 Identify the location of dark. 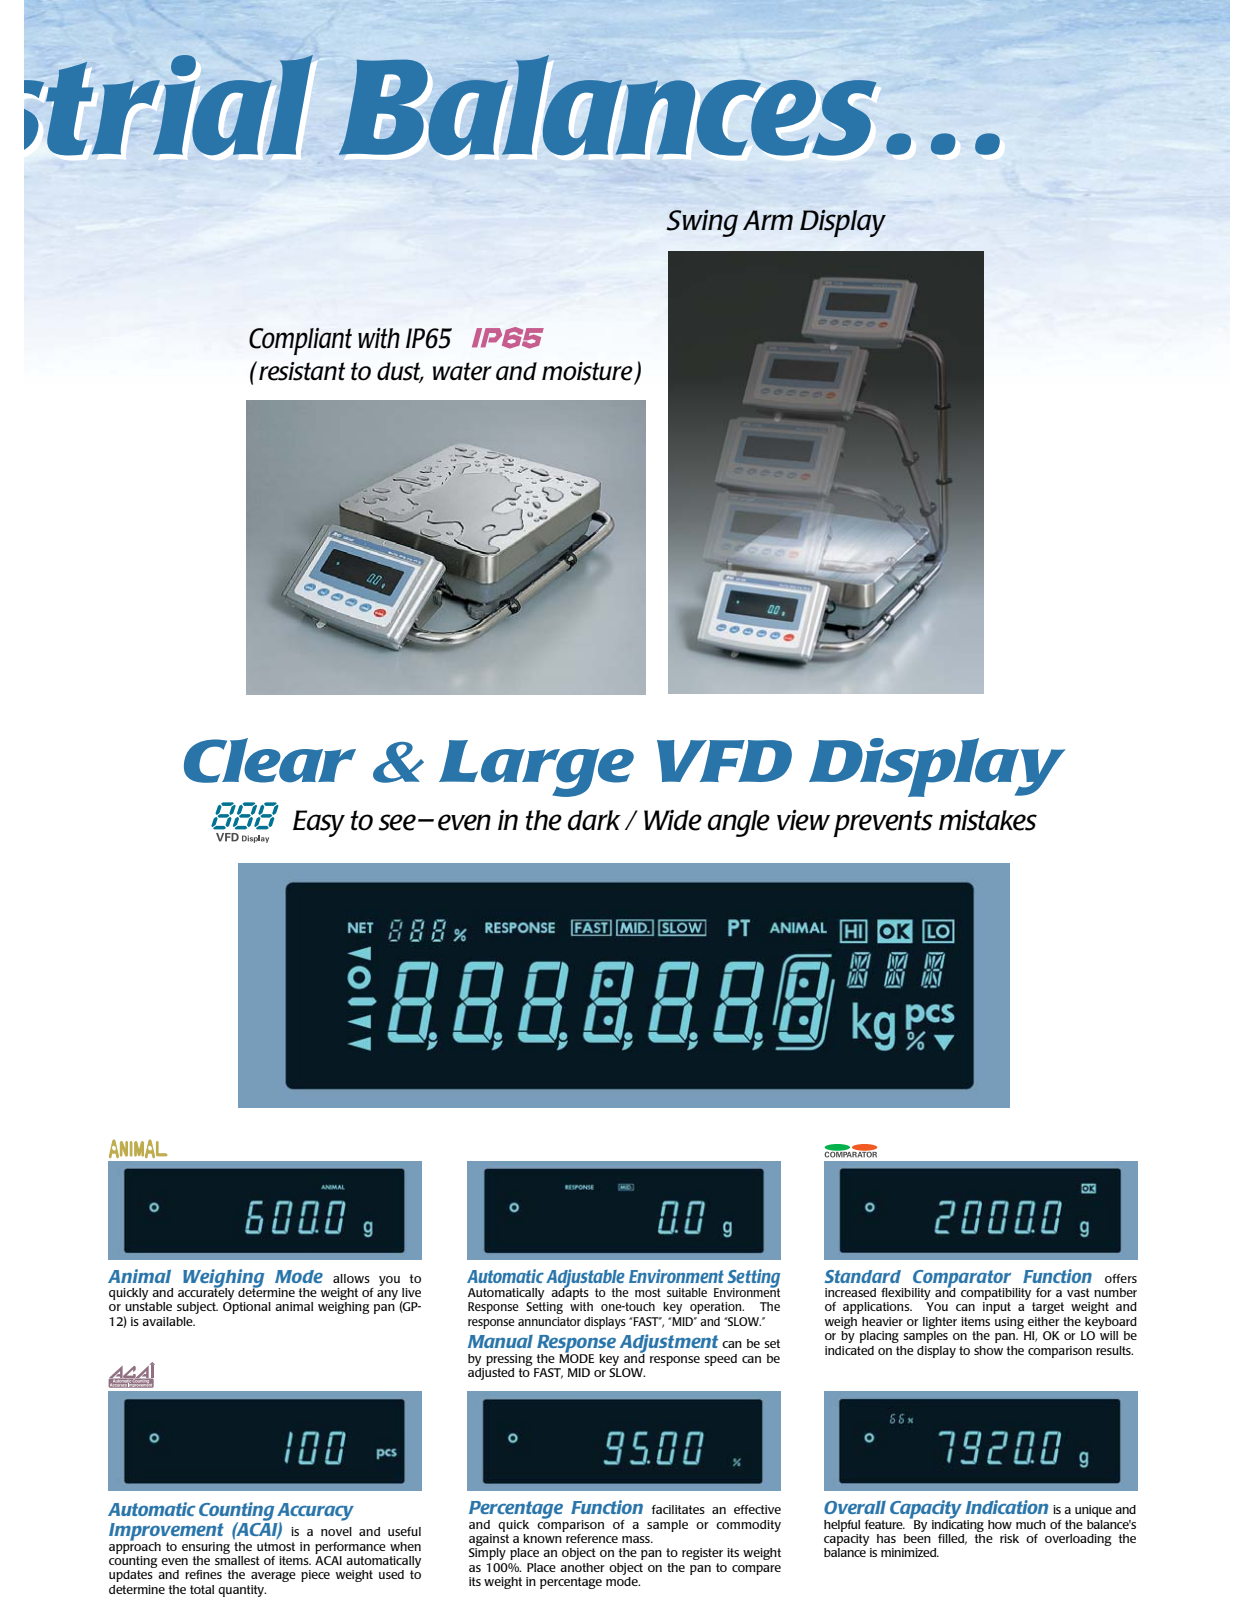
(594, 820).
